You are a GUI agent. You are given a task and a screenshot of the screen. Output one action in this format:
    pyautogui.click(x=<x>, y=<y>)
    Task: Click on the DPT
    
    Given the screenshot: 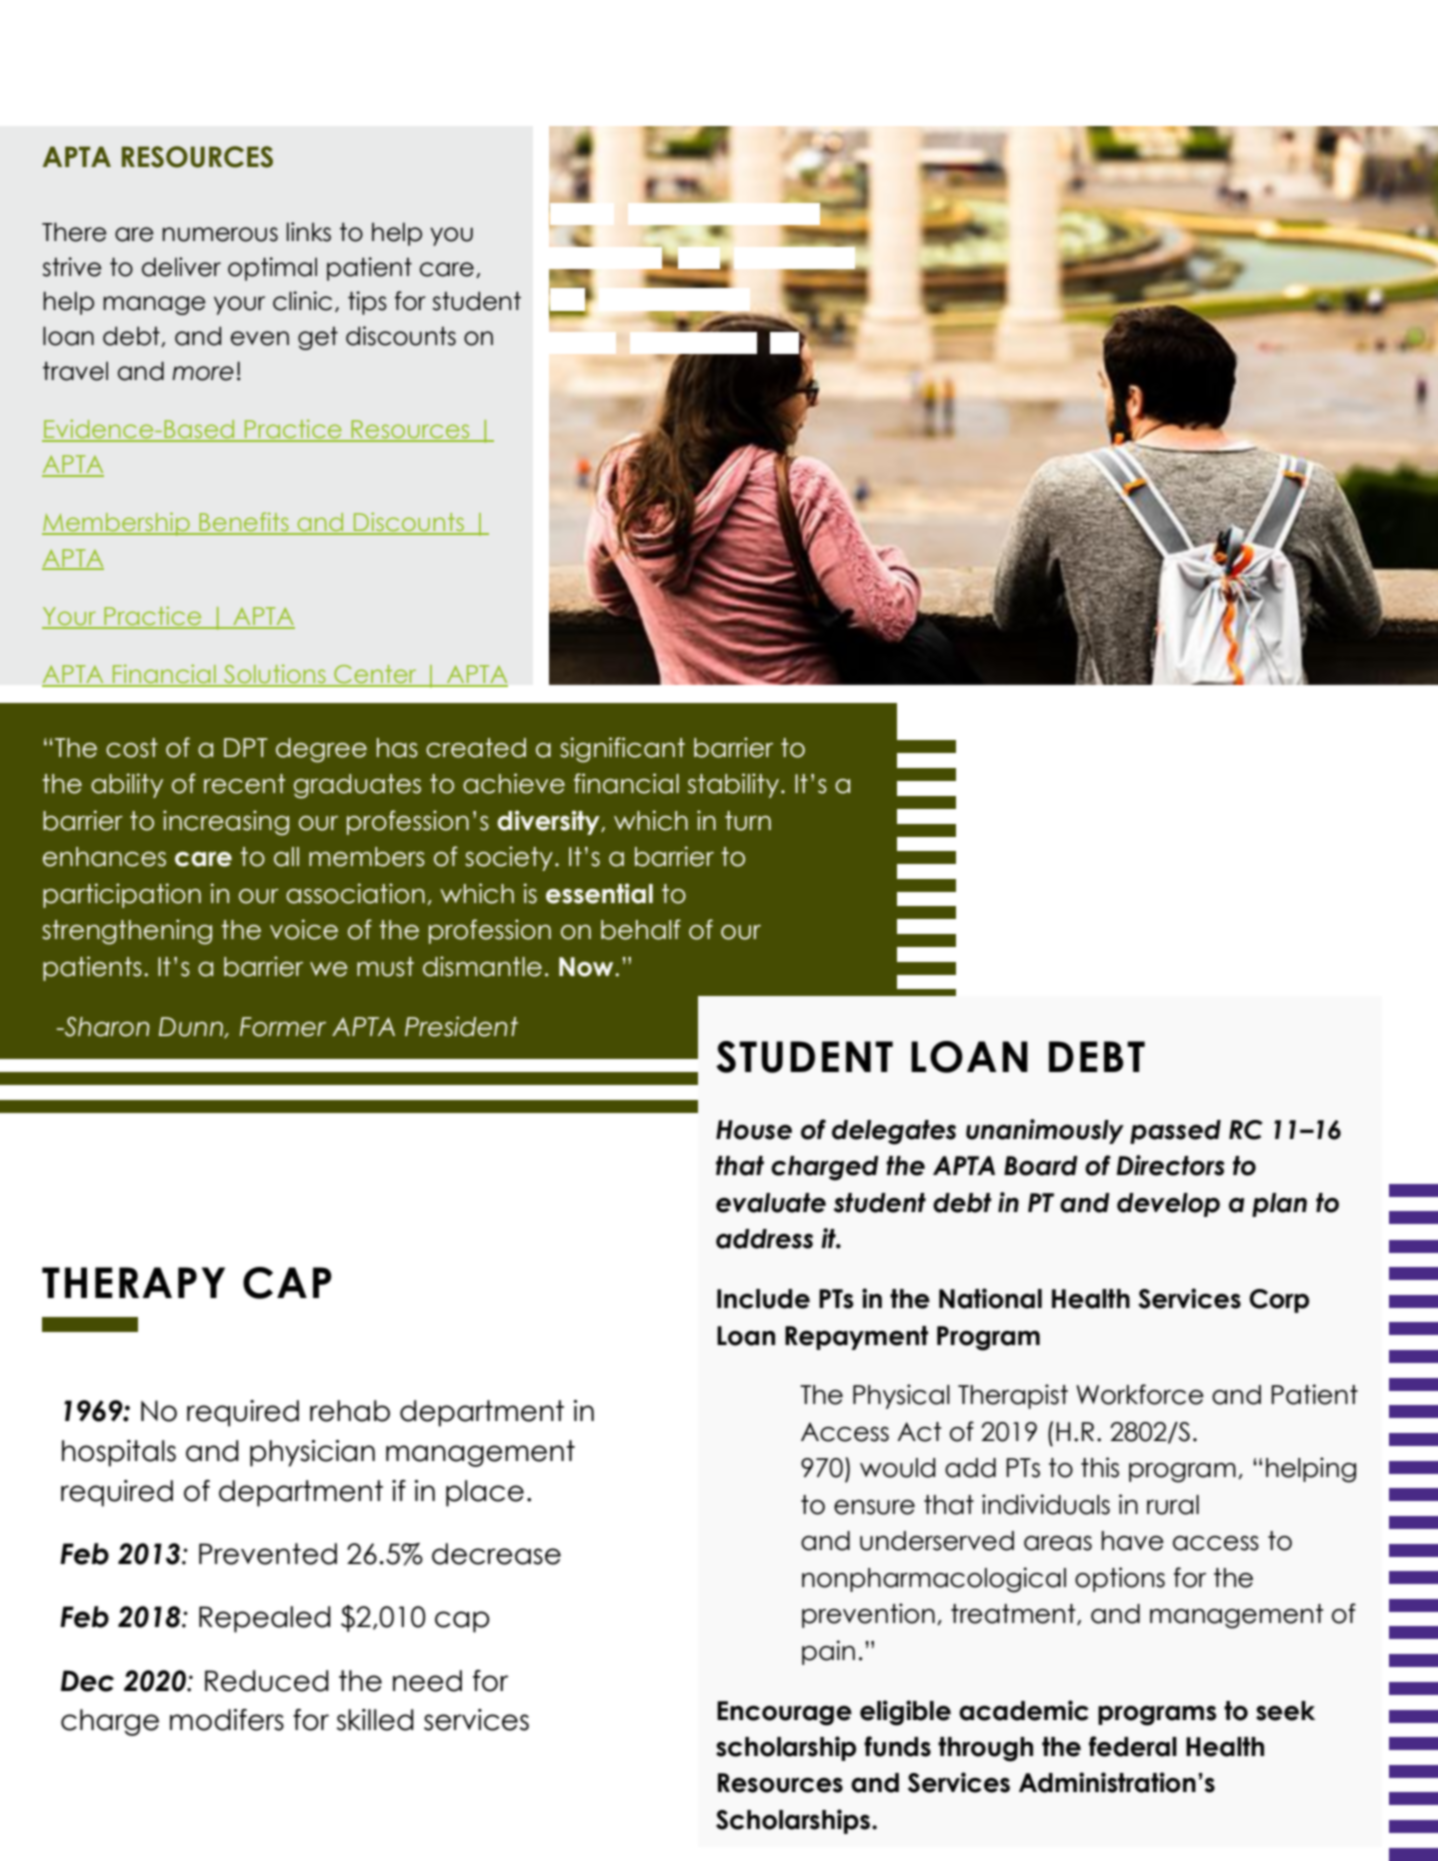 What is the action you would take?
    pyautogui.click(x=246, y=747)
